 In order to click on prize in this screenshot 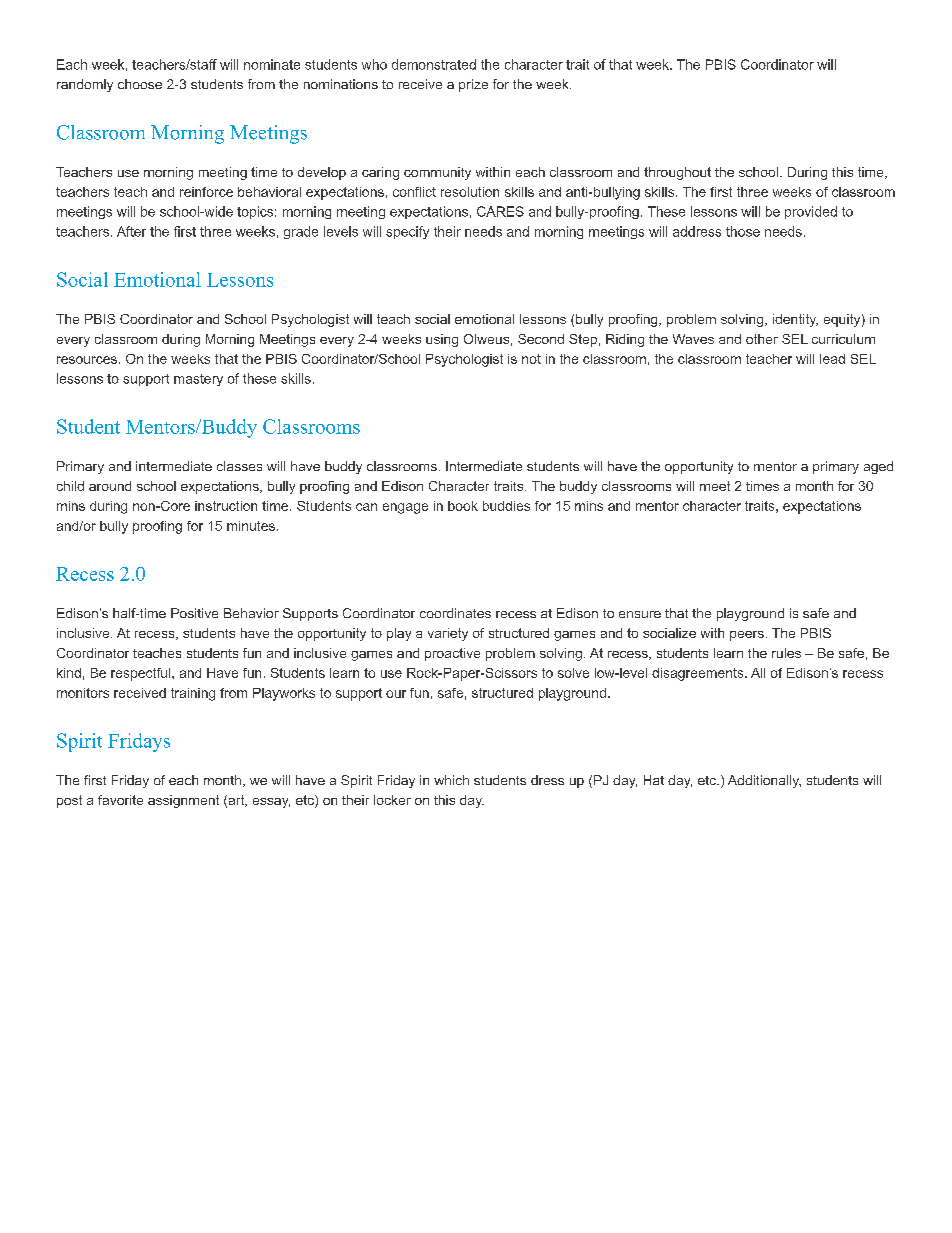, I will do `click(473, 85)`.
